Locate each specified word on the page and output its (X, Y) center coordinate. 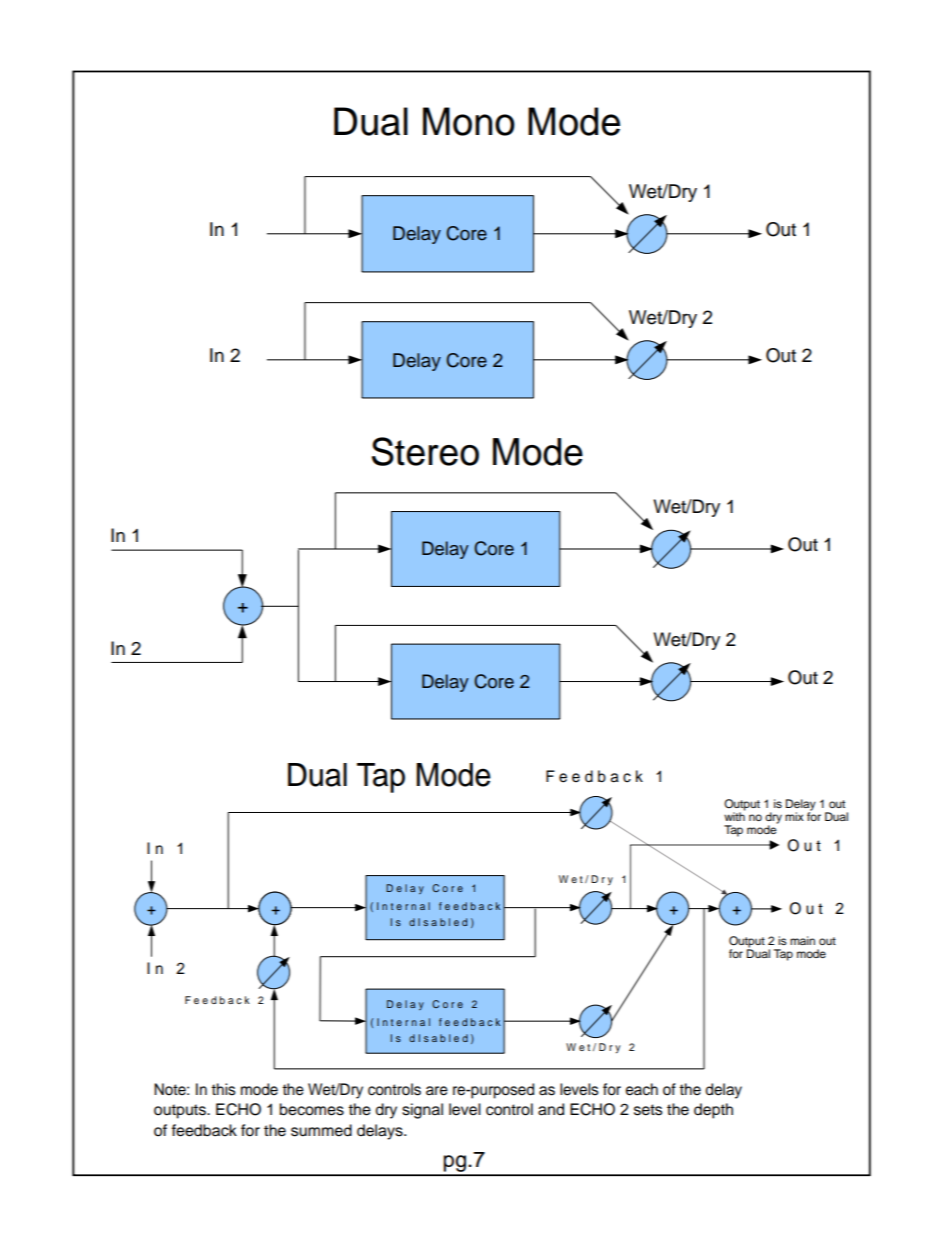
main (802, 940)
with (734, 815)
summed (321, 1130)
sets (648, 1110)
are (437, 1091)
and (551, 1109)
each (642, 1089)
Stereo (425, 451)
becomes (312, 1109)
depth (713, 1111)
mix (794, 816)
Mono (469, 121)
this (223, 1089)
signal (422, 1111)
